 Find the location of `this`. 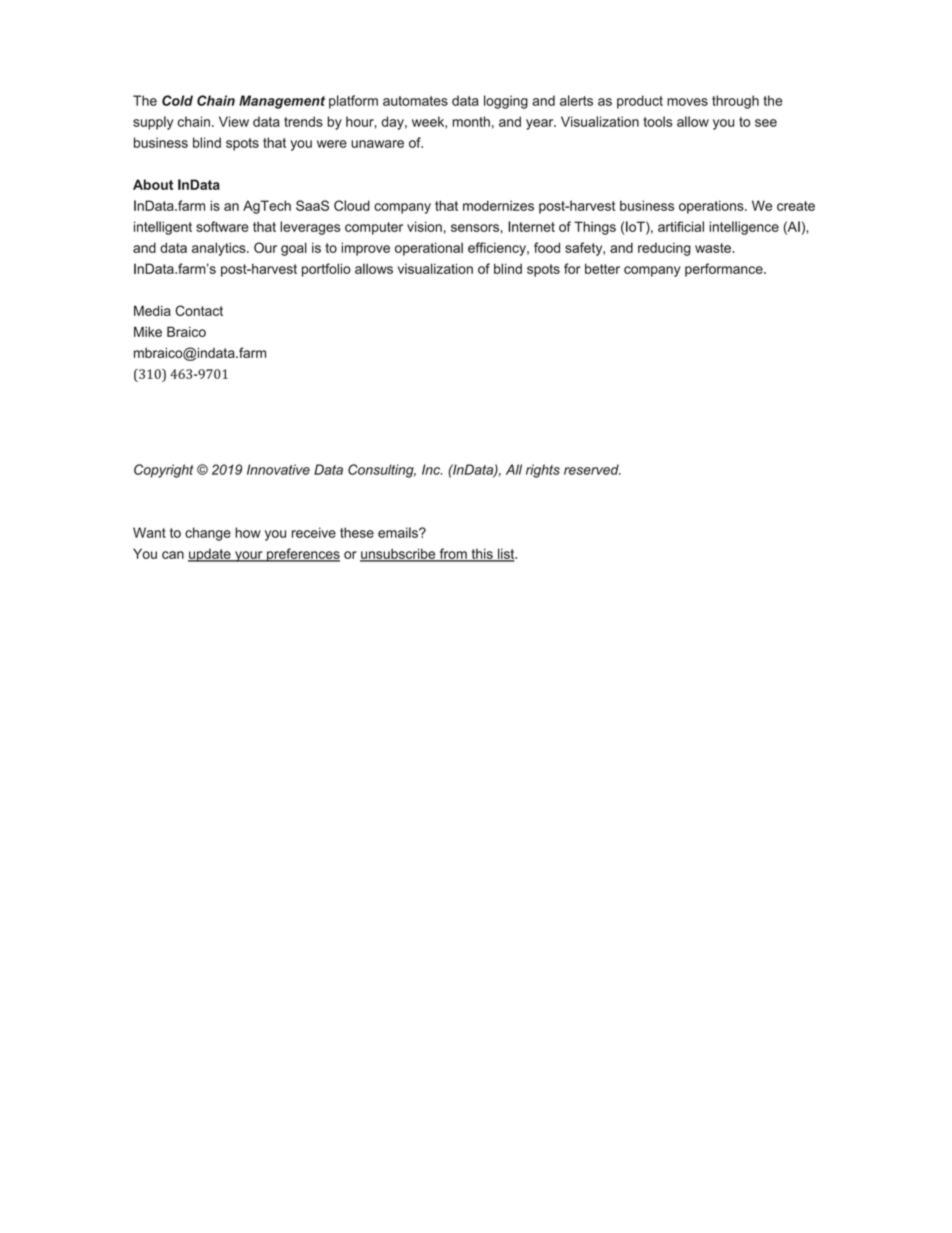

this is located at coordinates (482, 554).
